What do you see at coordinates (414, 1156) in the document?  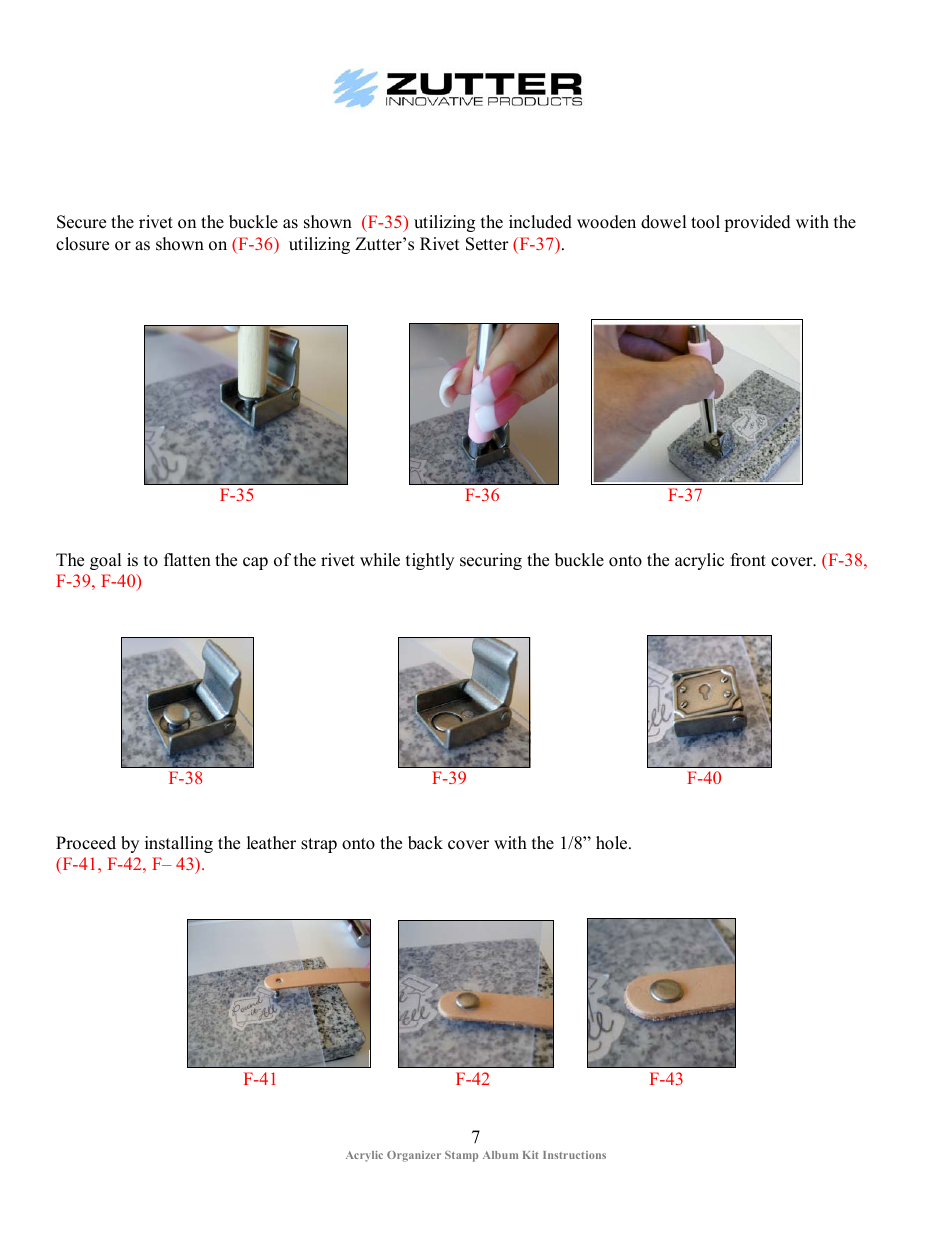 I see `Organizer` at bounding box center [414, 1156].
